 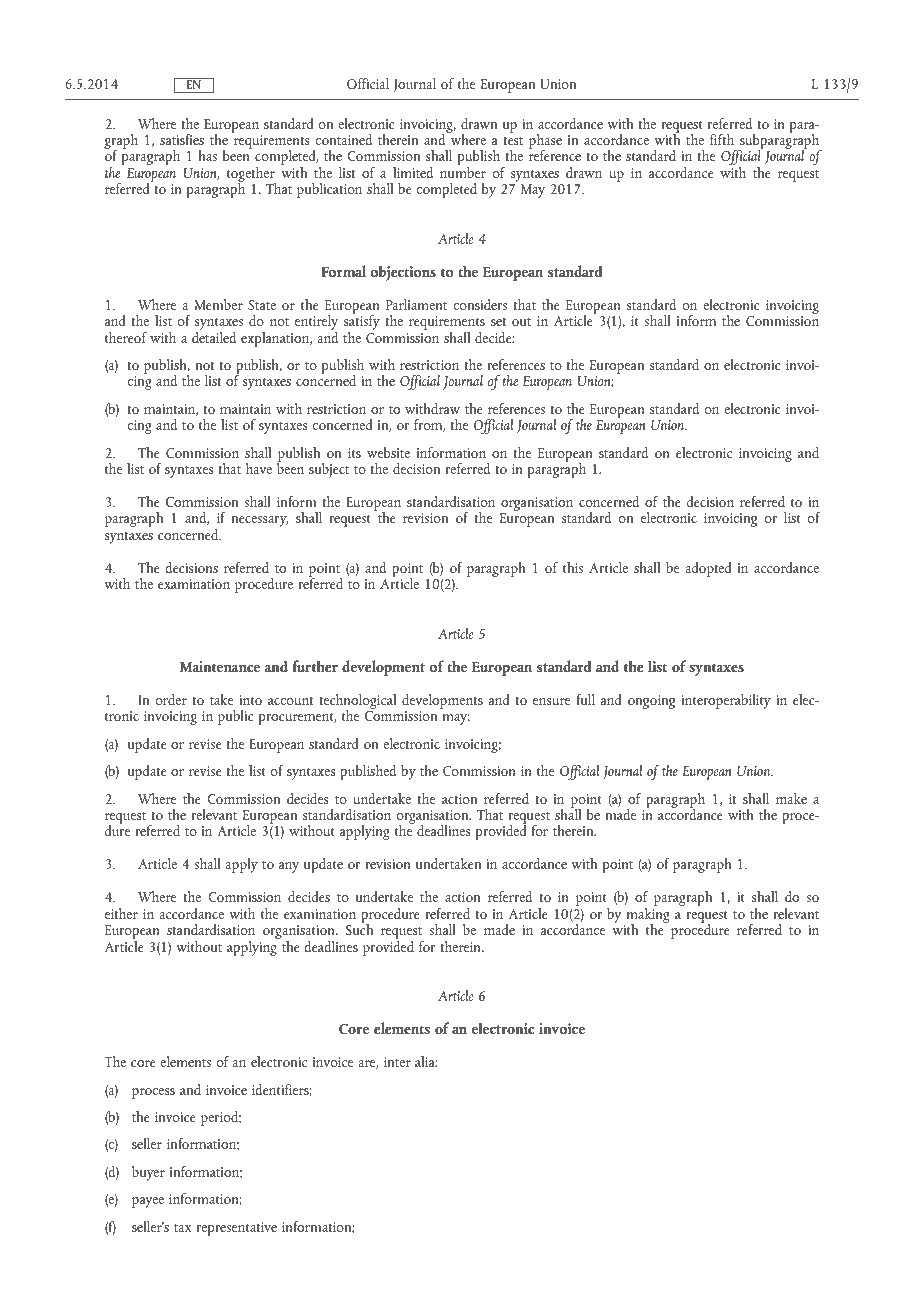 What do you see at coordinates (722, 139) in the screenshot?
I see `fifth` at bounding box center [722, 139].
